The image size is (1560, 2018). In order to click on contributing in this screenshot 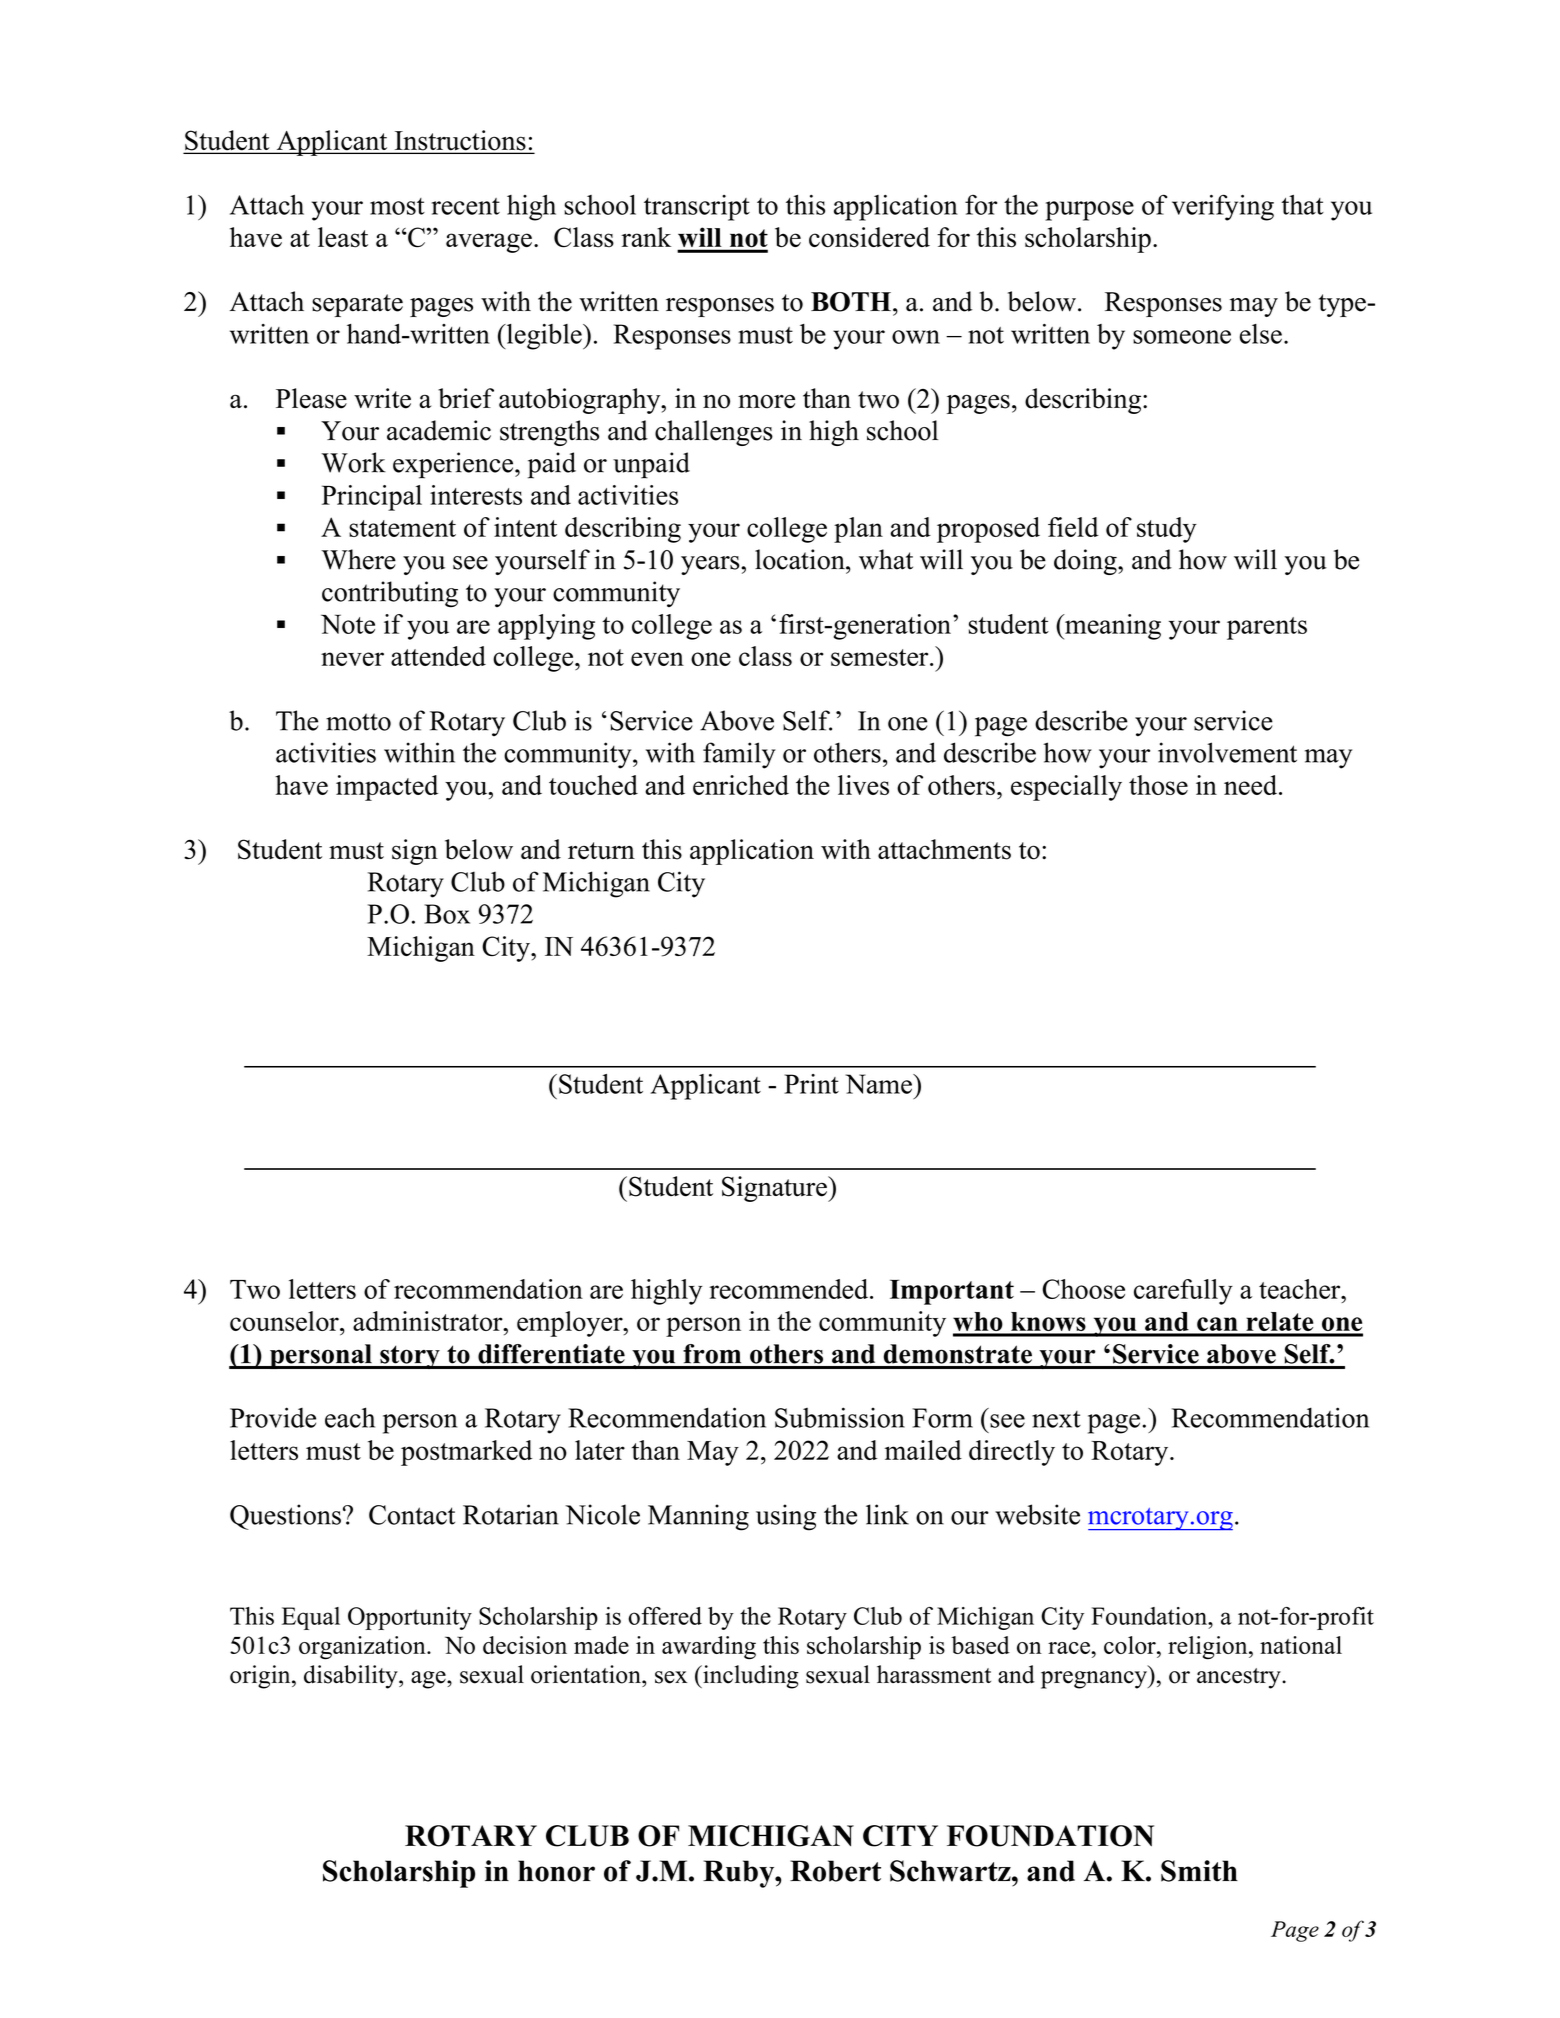, I will do `click(390, 594)`.
